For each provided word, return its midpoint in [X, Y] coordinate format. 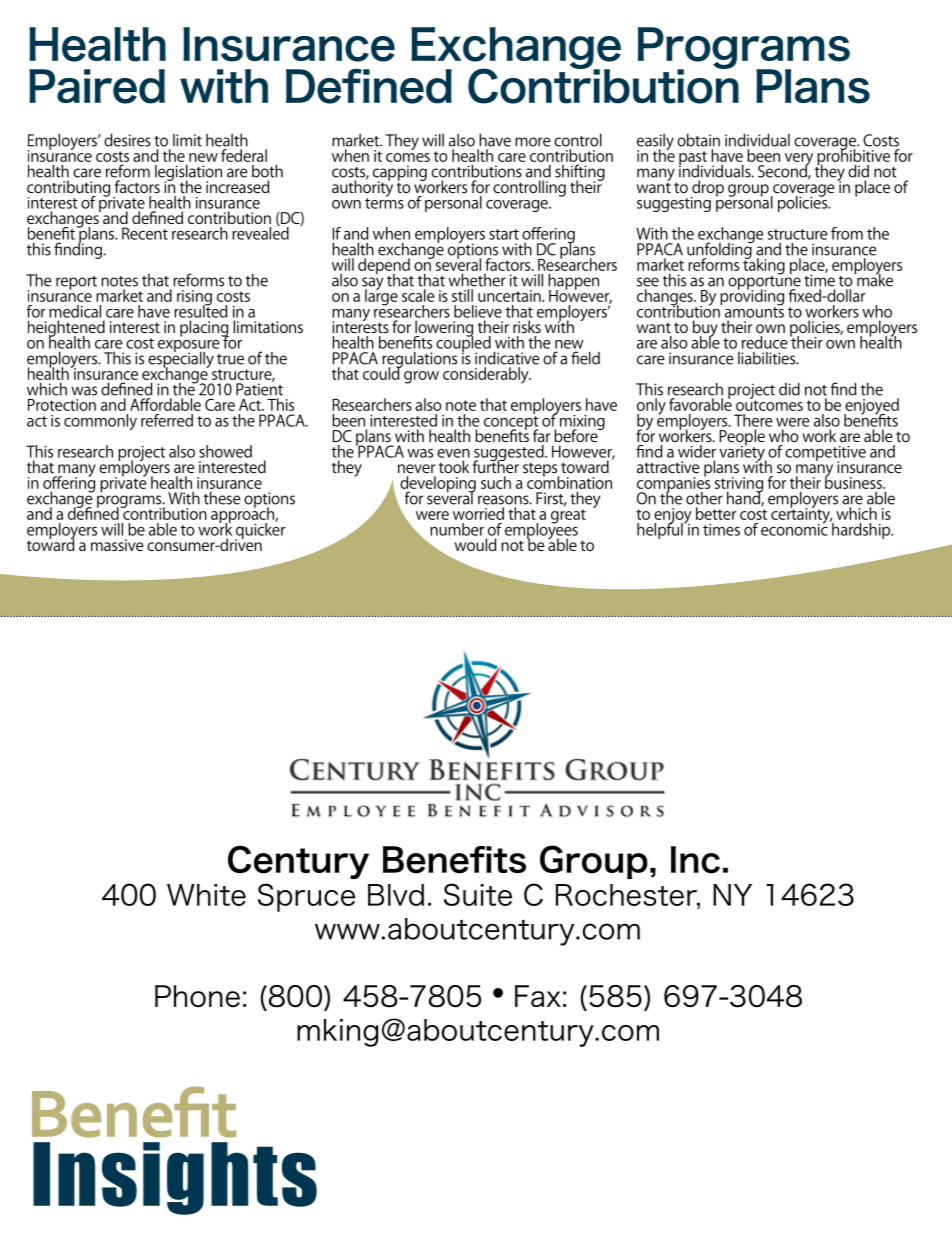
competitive [825, 454]
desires [127, 140]
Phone [197, 996]
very [799, 160]
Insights [175, 1178]
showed [225, 451]
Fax [538, 996]
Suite [478, 894]
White [206, 895]
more [533, 142]
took [454, 466]
